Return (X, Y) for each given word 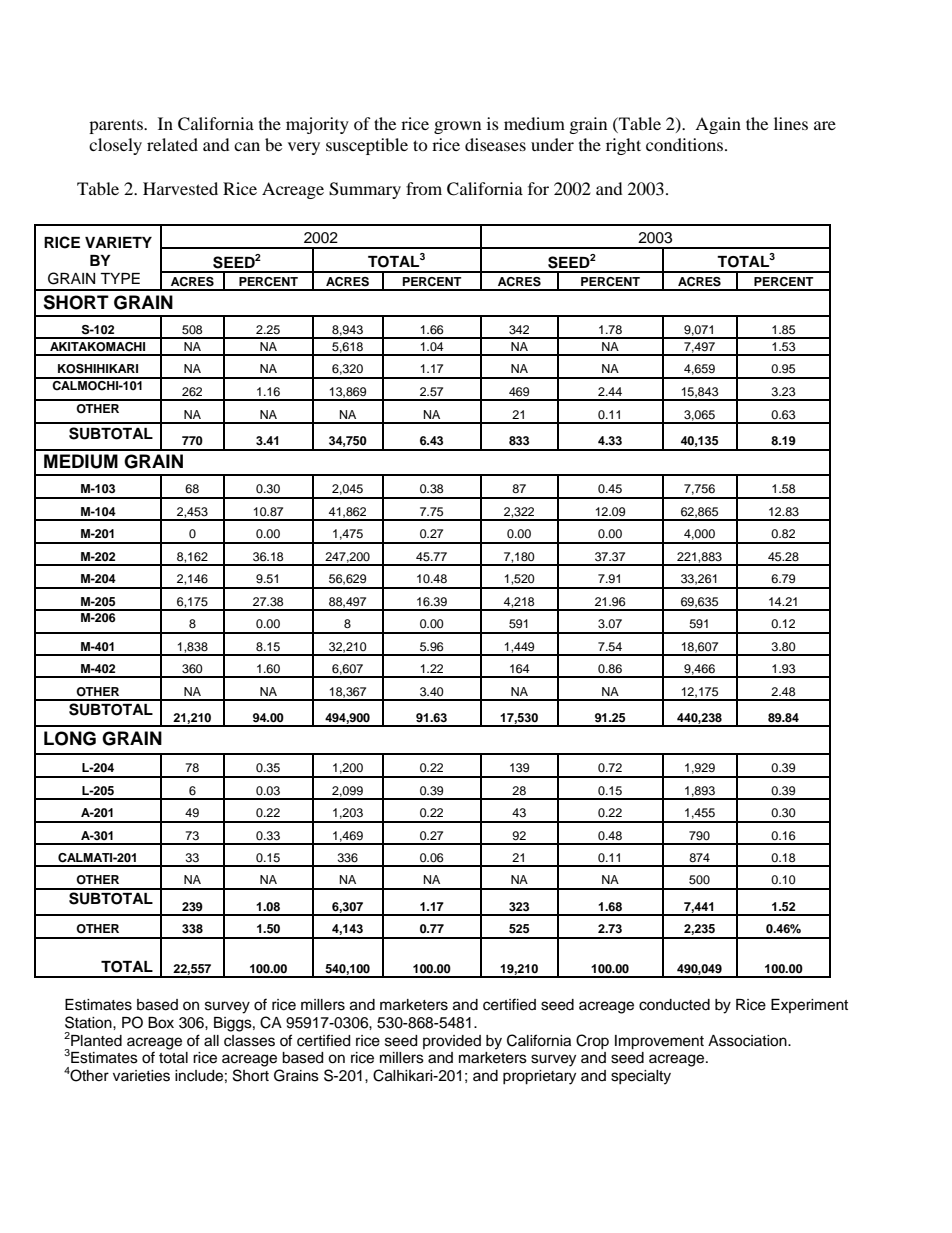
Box (161, 1023)
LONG (70, 738)
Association (748, 1041)
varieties (141, 1076)
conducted (674, 1005)
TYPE (120, 278)
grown (457, 127)
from (424, 188)
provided (452, 1042)
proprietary (539, 1077)
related (172, 144)
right (623, 146)
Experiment (809, 1006)
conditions (686, 144)
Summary (365, 190)
